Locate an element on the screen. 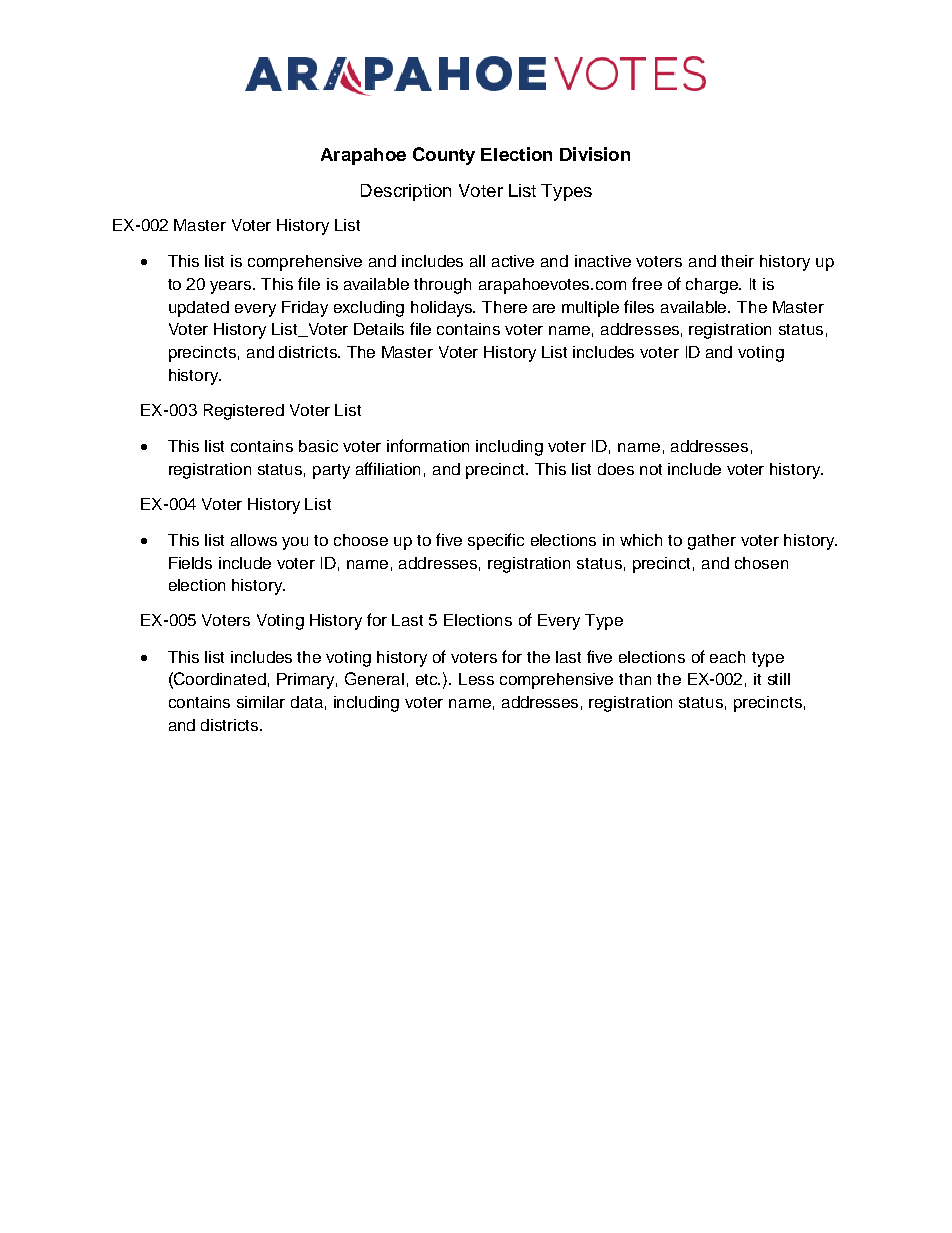 The width and height of the screenshot is (952, 1233). similar is located at coordinates (261, 702).
